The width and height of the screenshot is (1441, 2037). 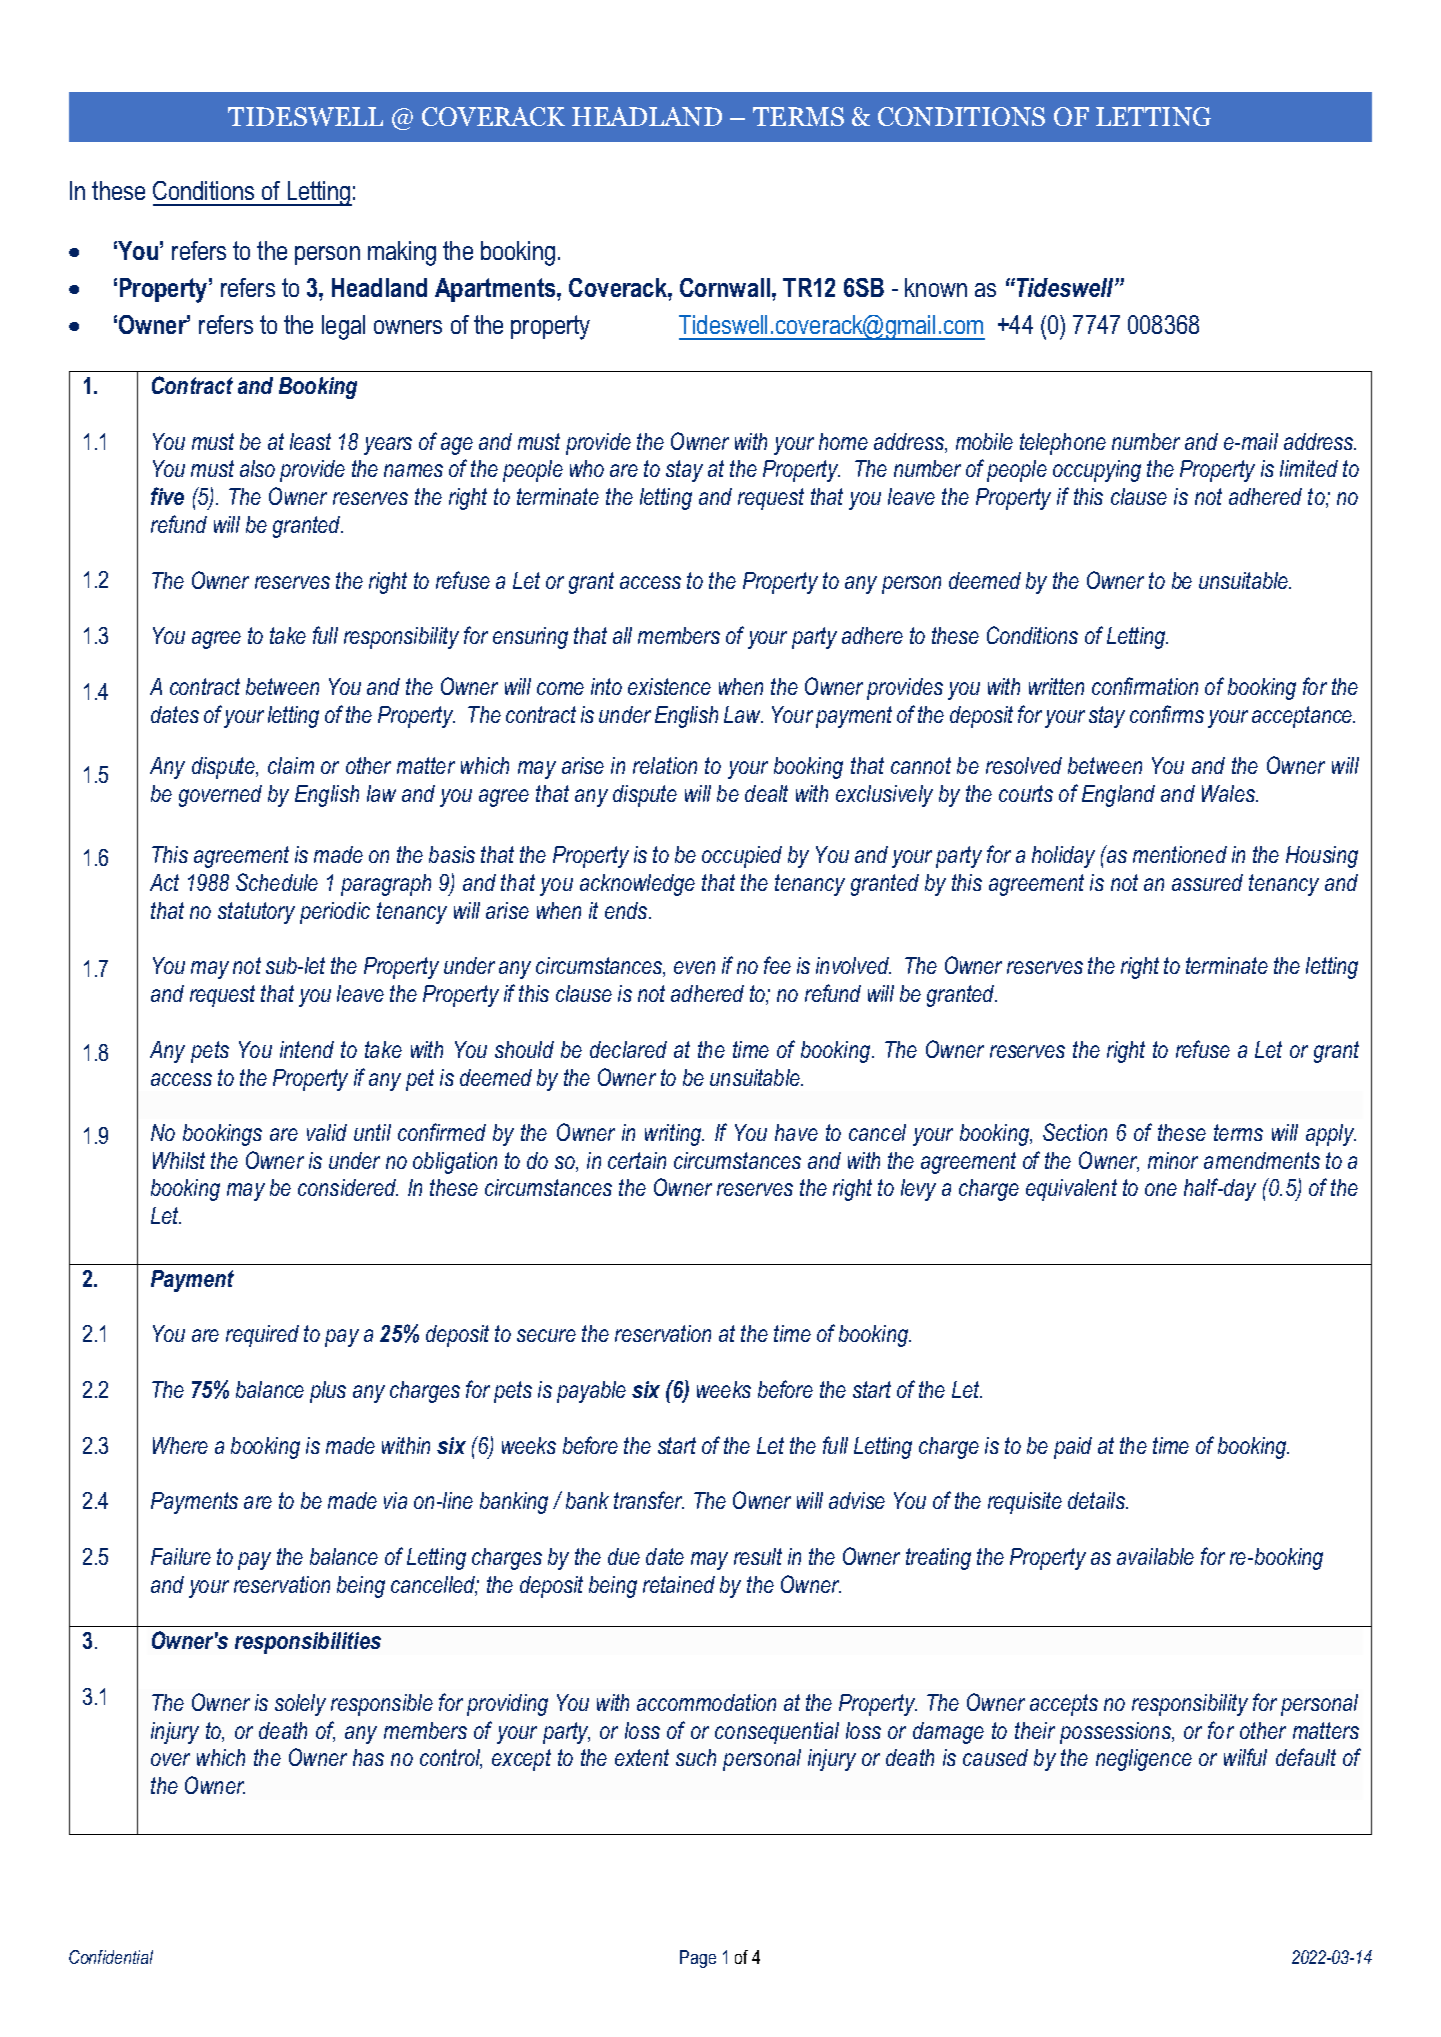 I want to click on retained, so click(x=679, y=1584).
